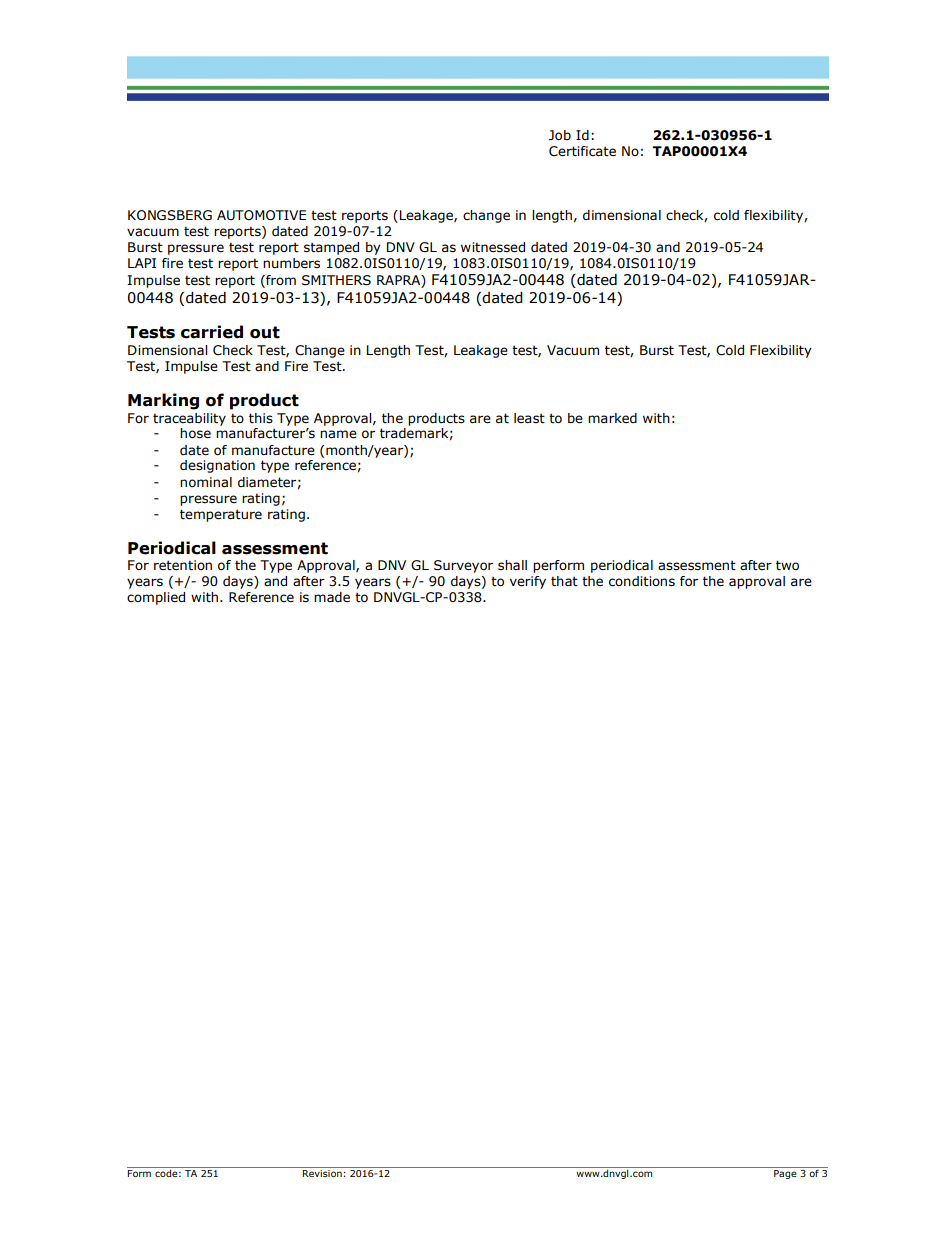  What do you see at coordinates (642, 581) in the screenshot?
I see `conditions` at bounding box center [642, 581].
